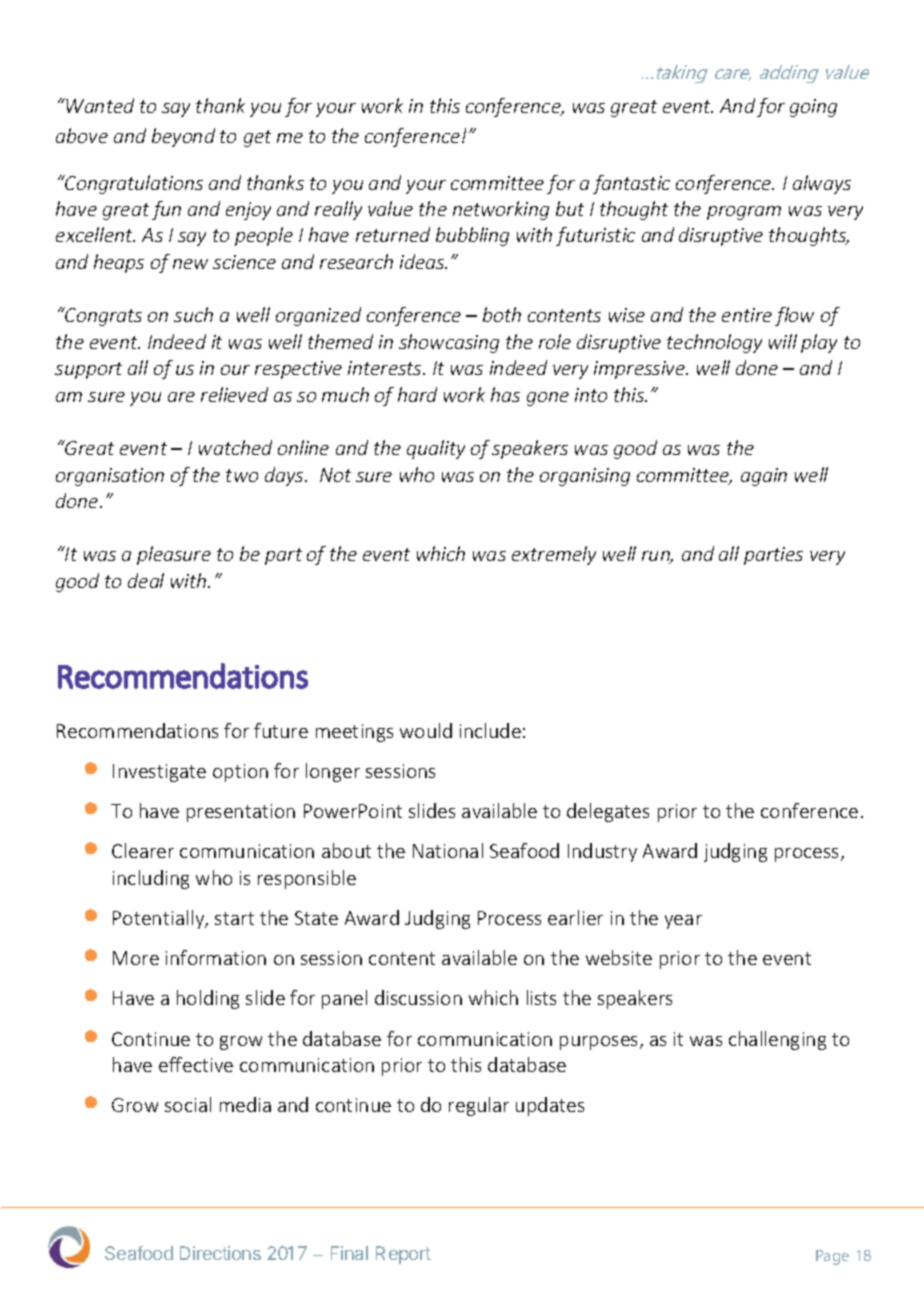  I want to click on Directions, so click(220, 1253).
